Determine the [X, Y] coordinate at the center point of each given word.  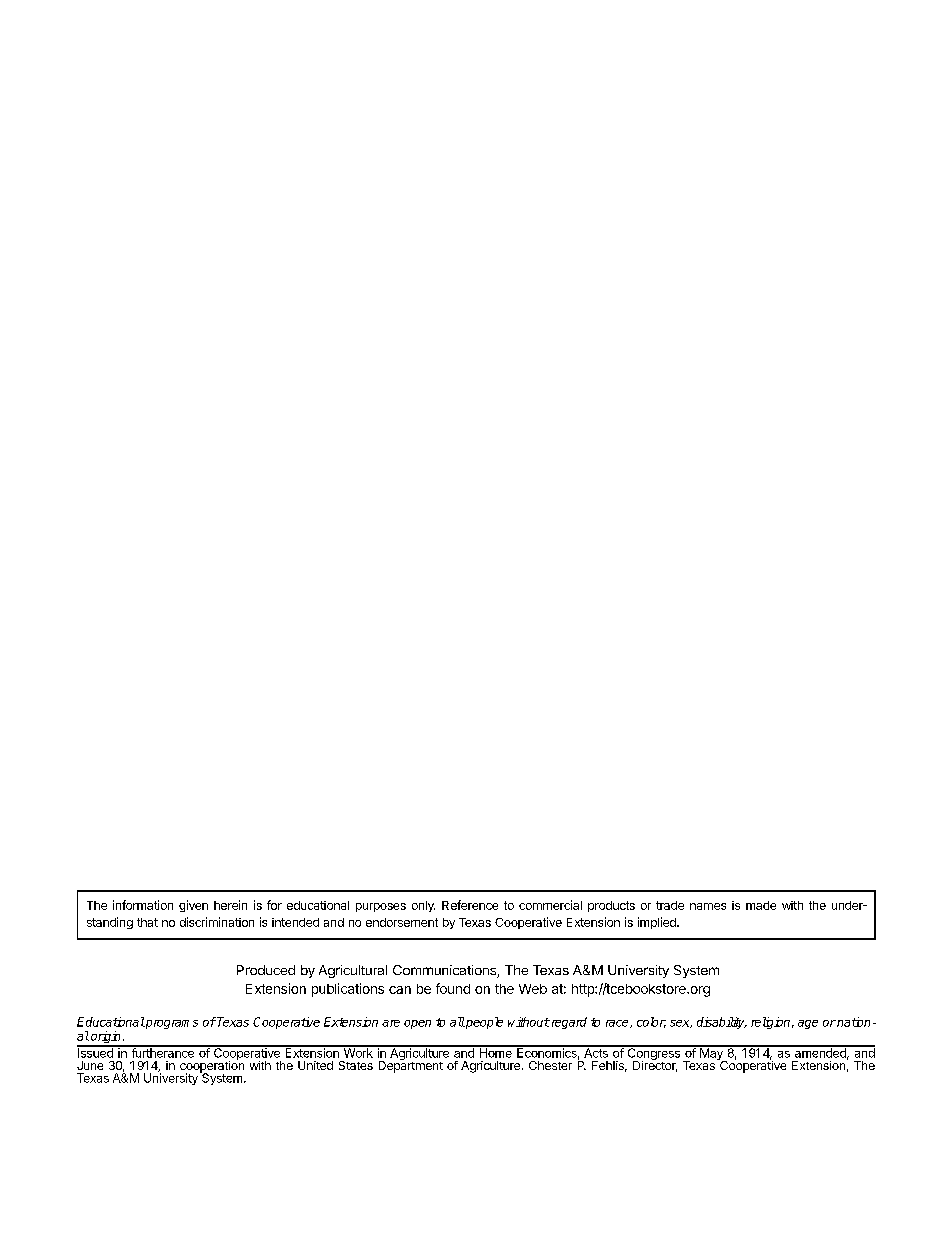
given [193, 906]
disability [722, 1023]
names [708, 906]
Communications [445, 971]
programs [171, 1024]
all [457, 1022]
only [423, 906]
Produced [266, 970]
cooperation [212, 1067]
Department [411, 1066]
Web [533, 989]
